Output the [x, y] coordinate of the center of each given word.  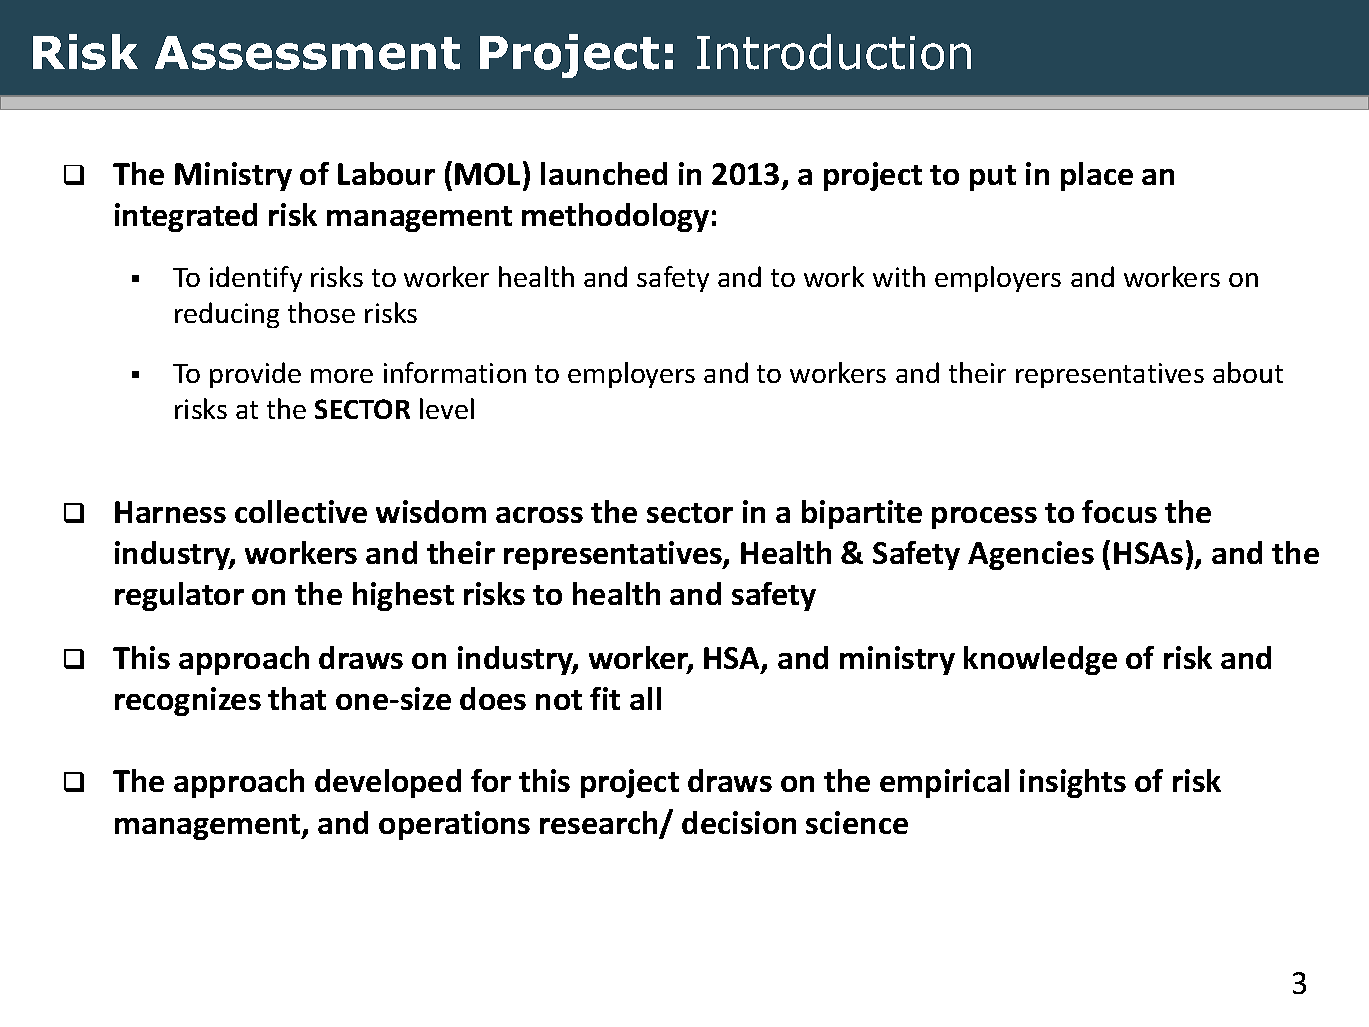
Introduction [834, 52]
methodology [615, 217]
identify [256, 279]
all [645, 698]
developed [388, 783]
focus [1119, 511]
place [1097, 176]
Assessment [307, 53]
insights [1073, 783]
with [899, 276]
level [447, 408]
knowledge [1040, 660]
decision [739, 822]
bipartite [862, 514]
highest [403, 596]
